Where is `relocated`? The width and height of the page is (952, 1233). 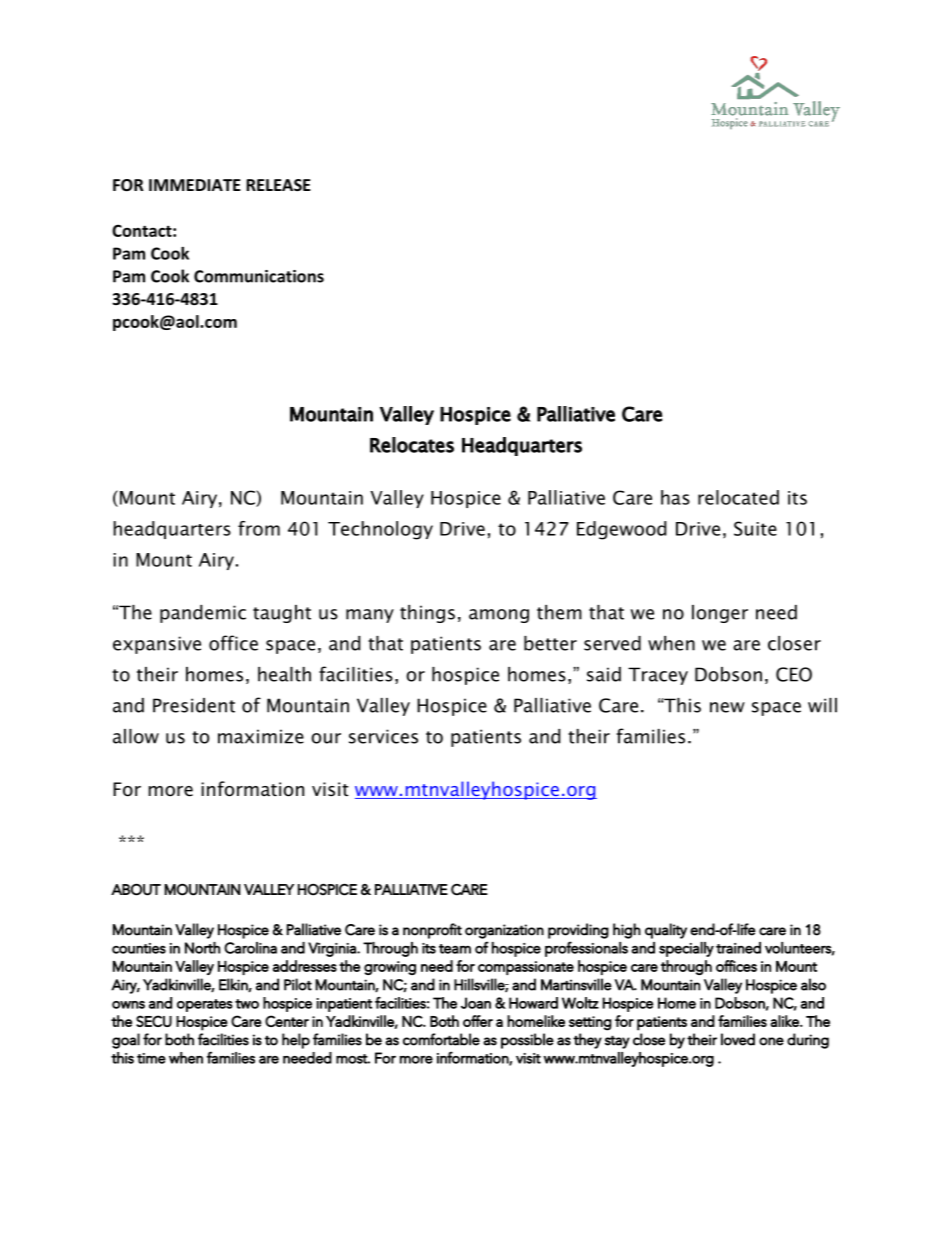
relocated is located at coordinates (738, 497).
